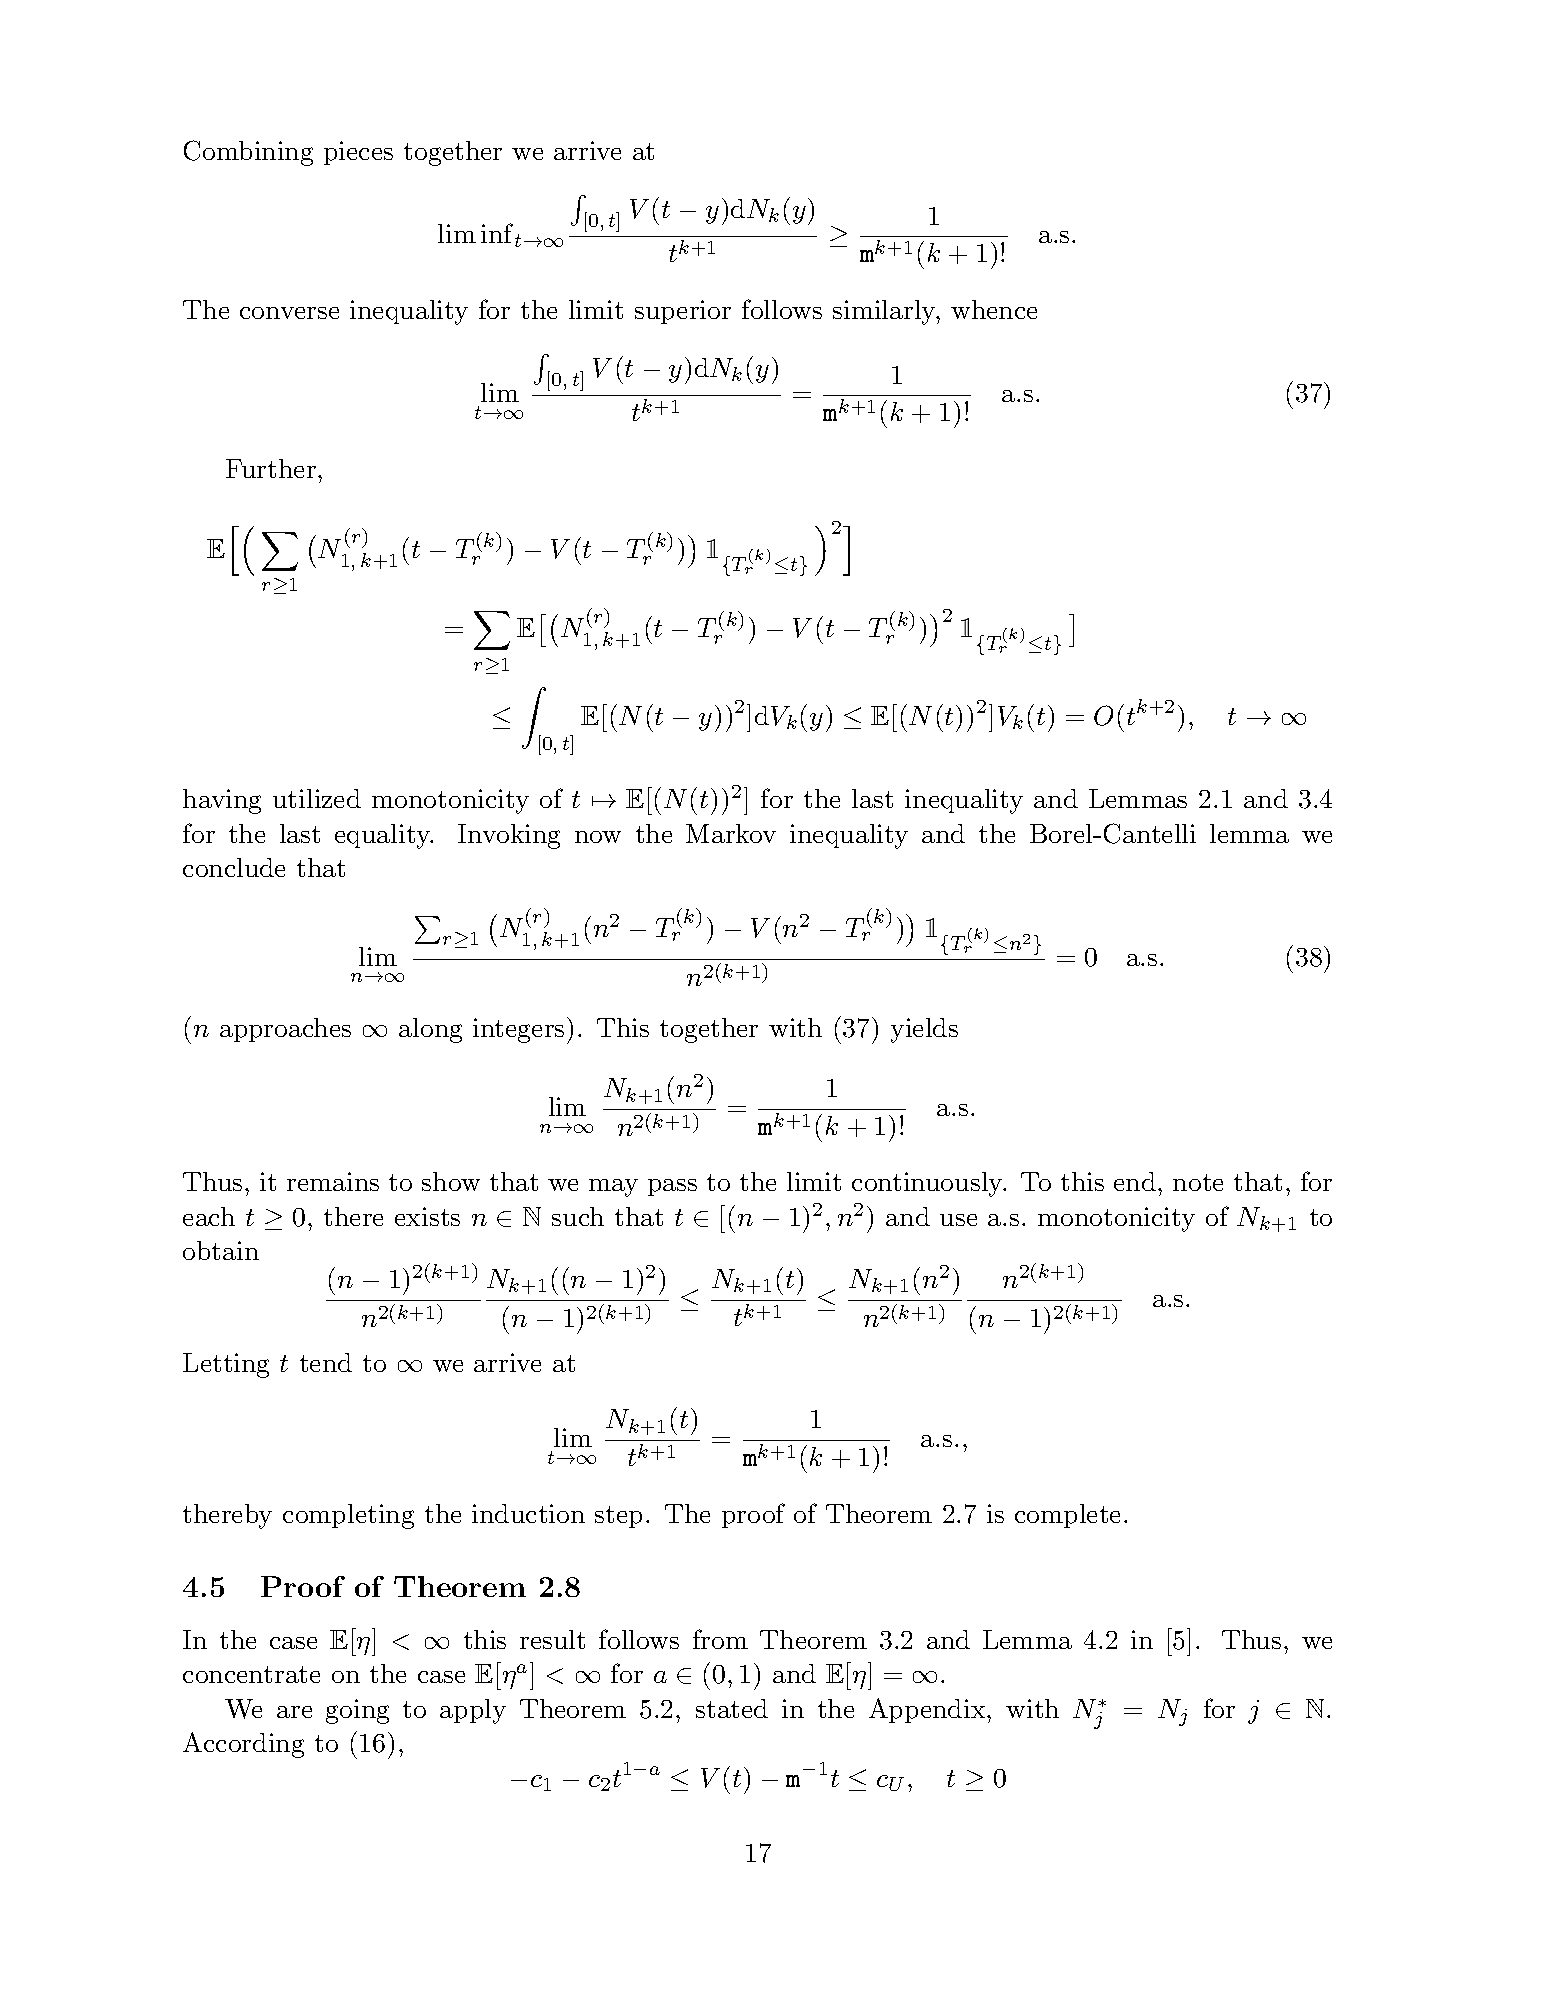 This screenshot has width=1553, height=2010. Describe the element at coordinates (317, 798) in the screenshot. I see `utilized` at that location.
